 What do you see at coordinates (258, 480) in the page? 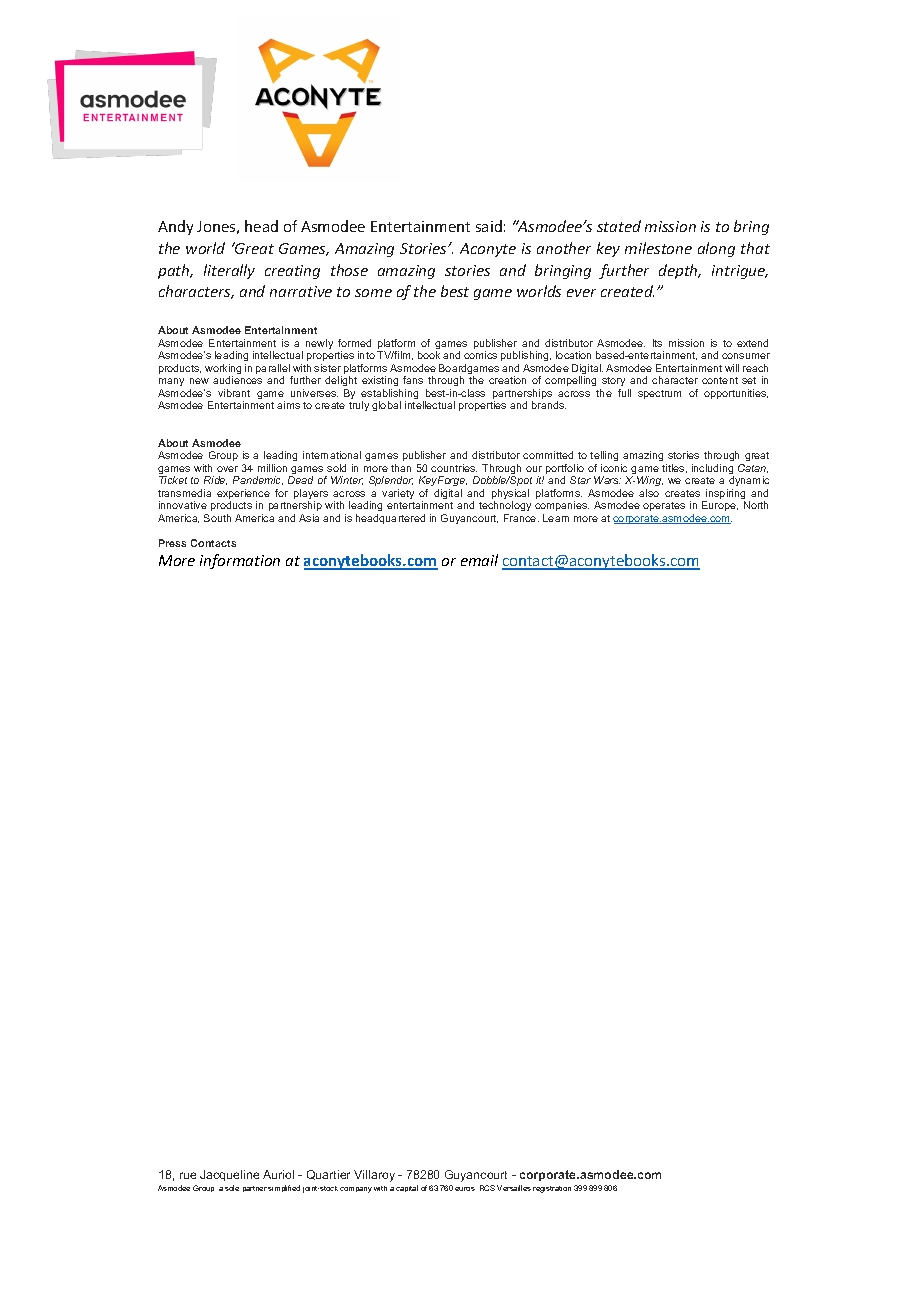
I see `Pandemic` at bounding box center [258, 480].
